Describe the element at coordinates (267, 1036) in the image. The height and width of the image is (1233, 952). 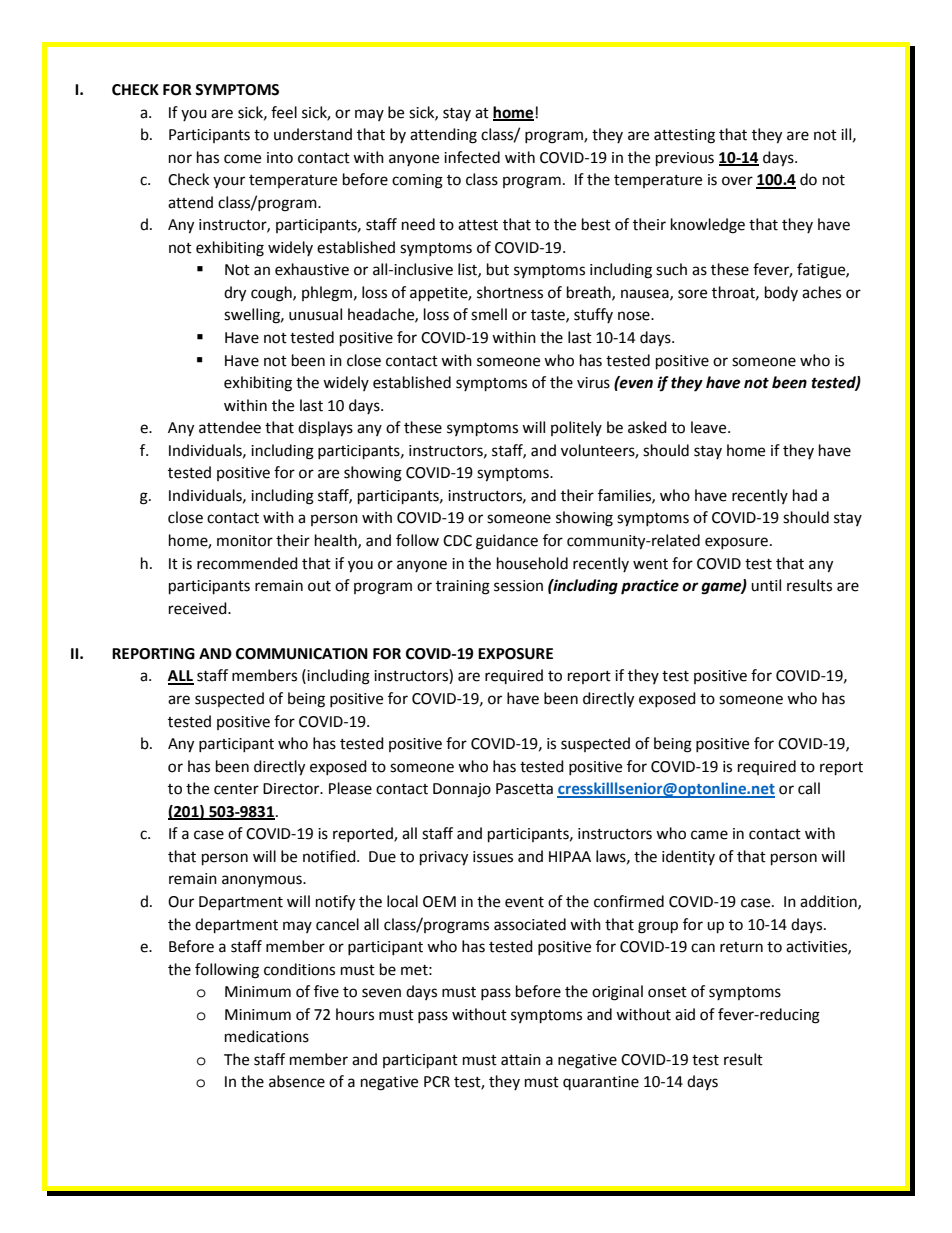
I see `medications` at that location.
